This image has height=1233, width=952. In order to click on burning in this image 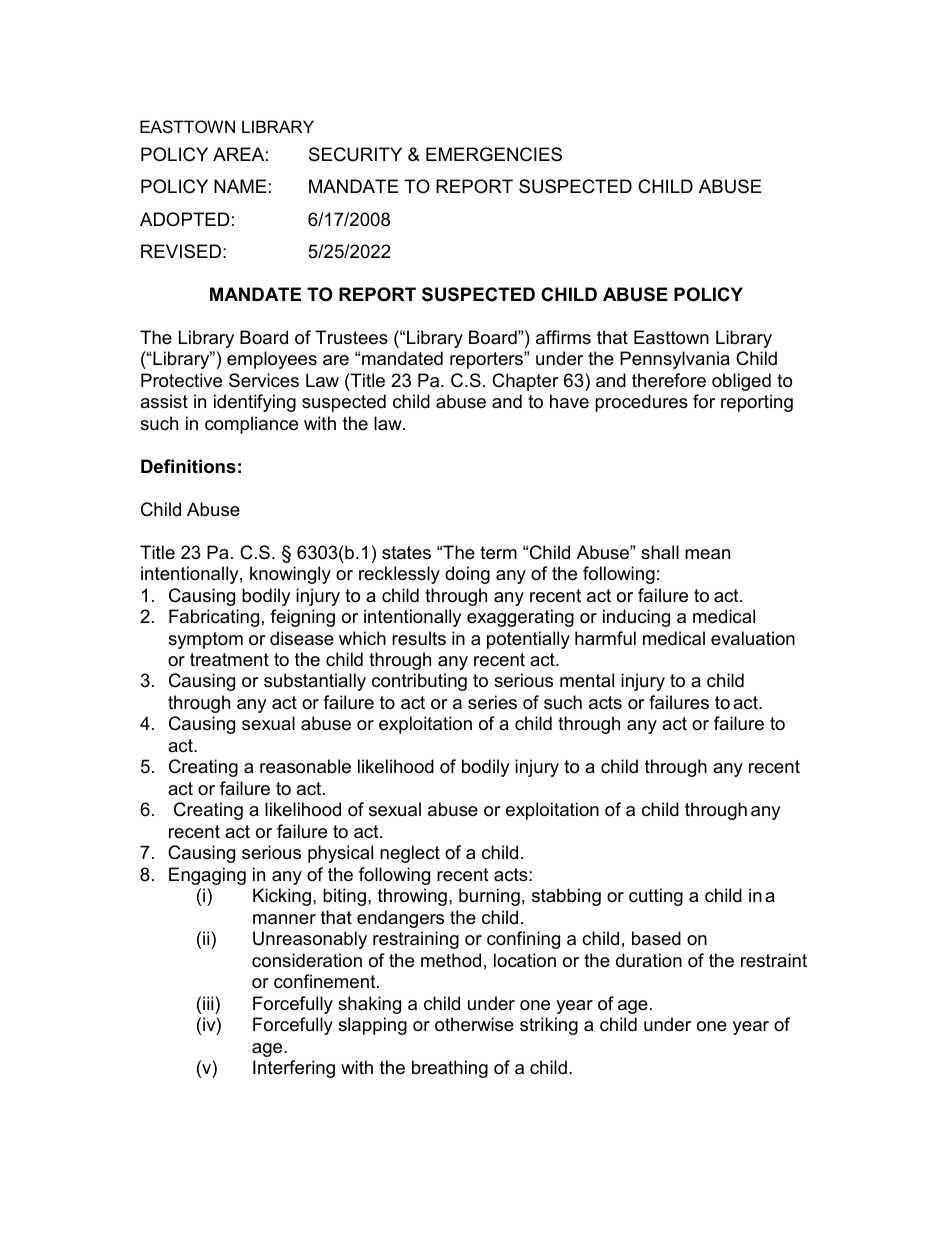, I will do `click(489, 897)`.
